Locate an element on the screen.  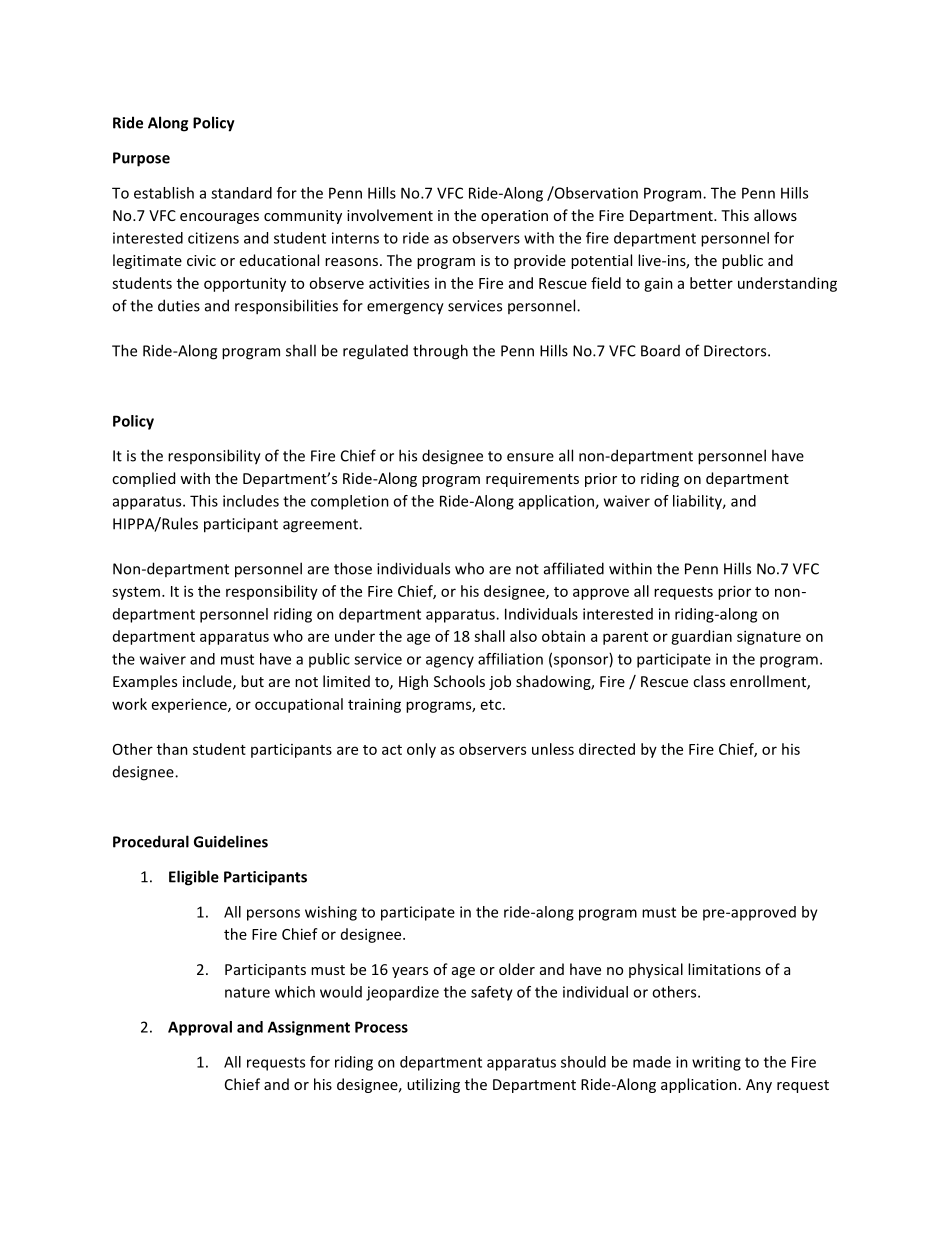
only is located at coordinates (421, 750).
